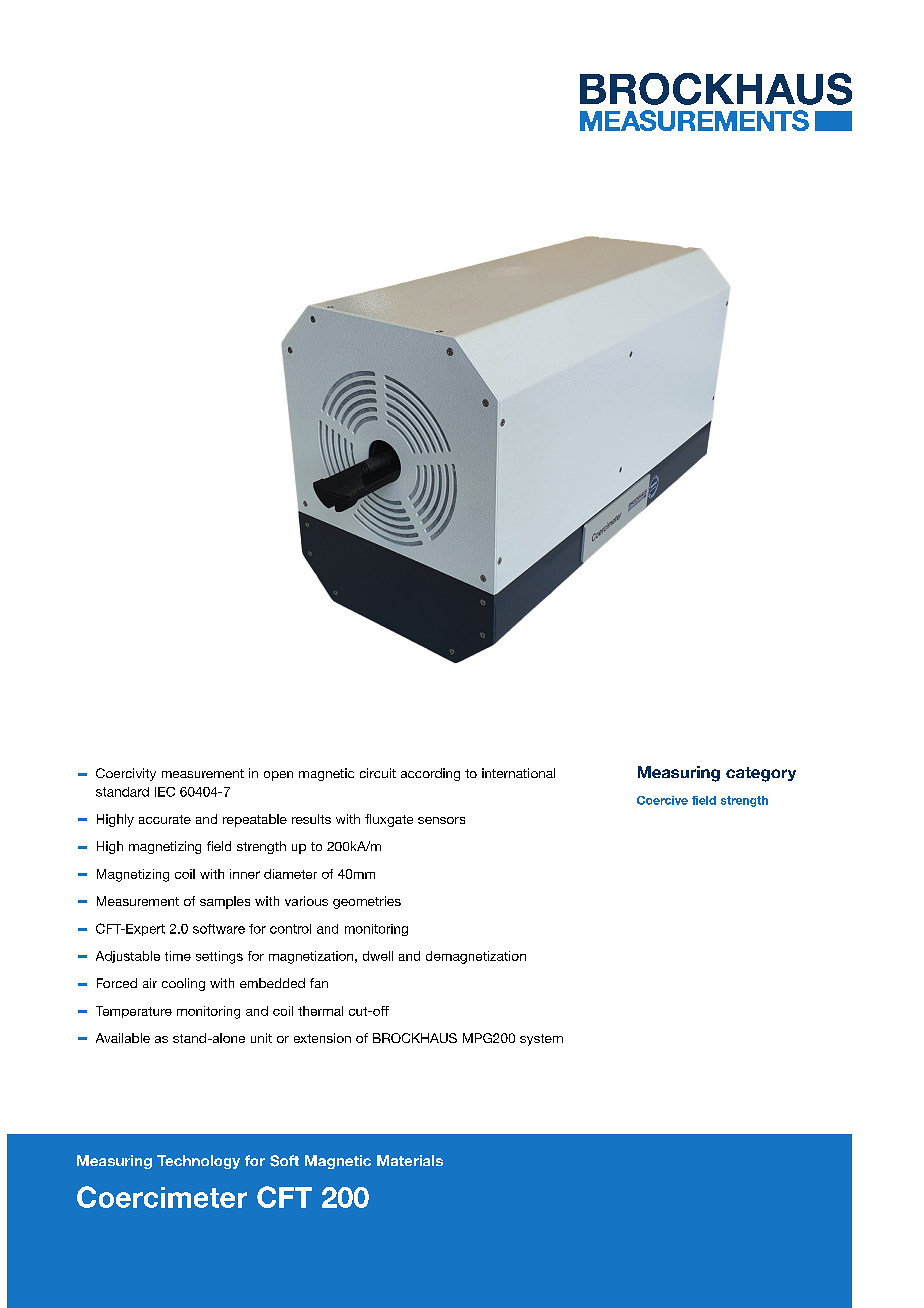 This screenshot has width=924, height=1308. What do you see at coordinates (662, 800) in the screenshot?
I see `Coercive` at bounding box center [662, 800].
